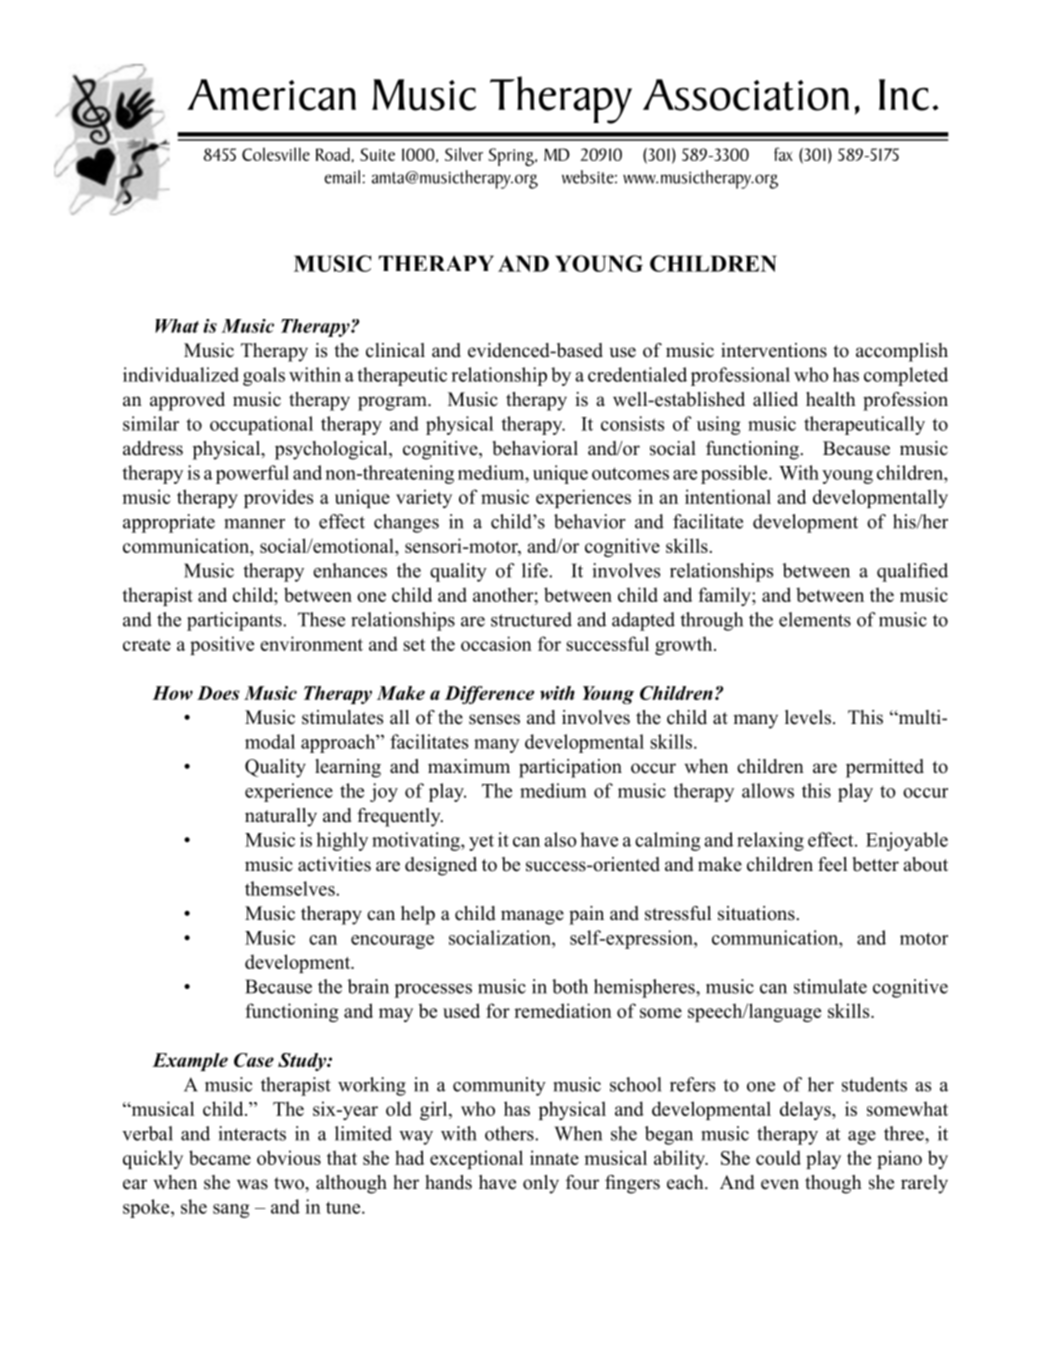 This screenshot has width=1040, height=1346. I want to click on goals, so click(264, 376).
